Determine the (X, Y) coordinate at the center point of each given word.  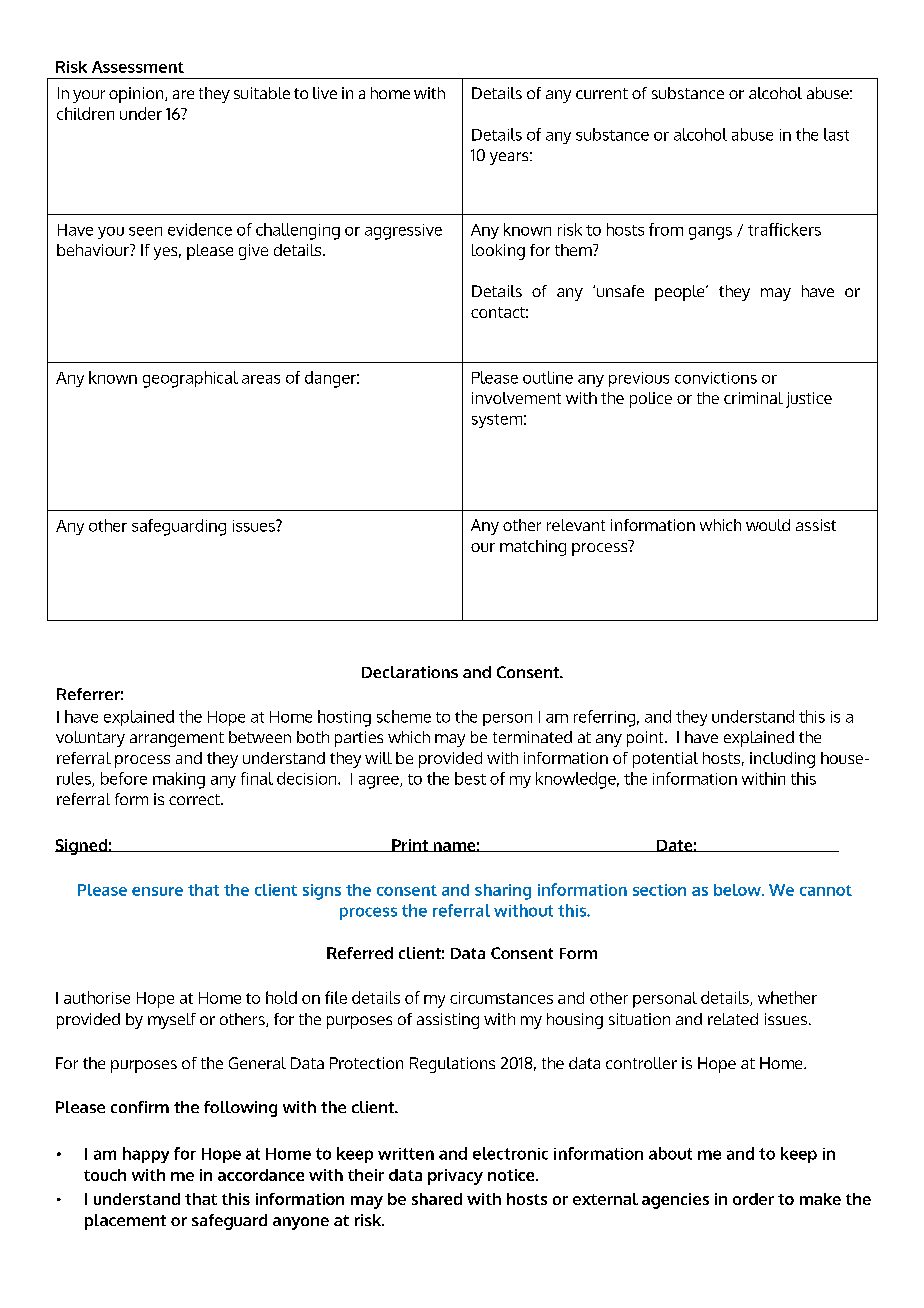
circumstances (501, 998)
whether (787, 997)
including (782, 760)
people (681, 293)
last (836, 134)
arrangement (177, 739)
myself (172, 1021)
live (325, 93)
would (768, 525)
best (470, 778)
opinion (137, 95)
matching (533, 548)
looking (498, 252)
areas (261, 379)
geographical (190, 379)
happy (146, 1155)
